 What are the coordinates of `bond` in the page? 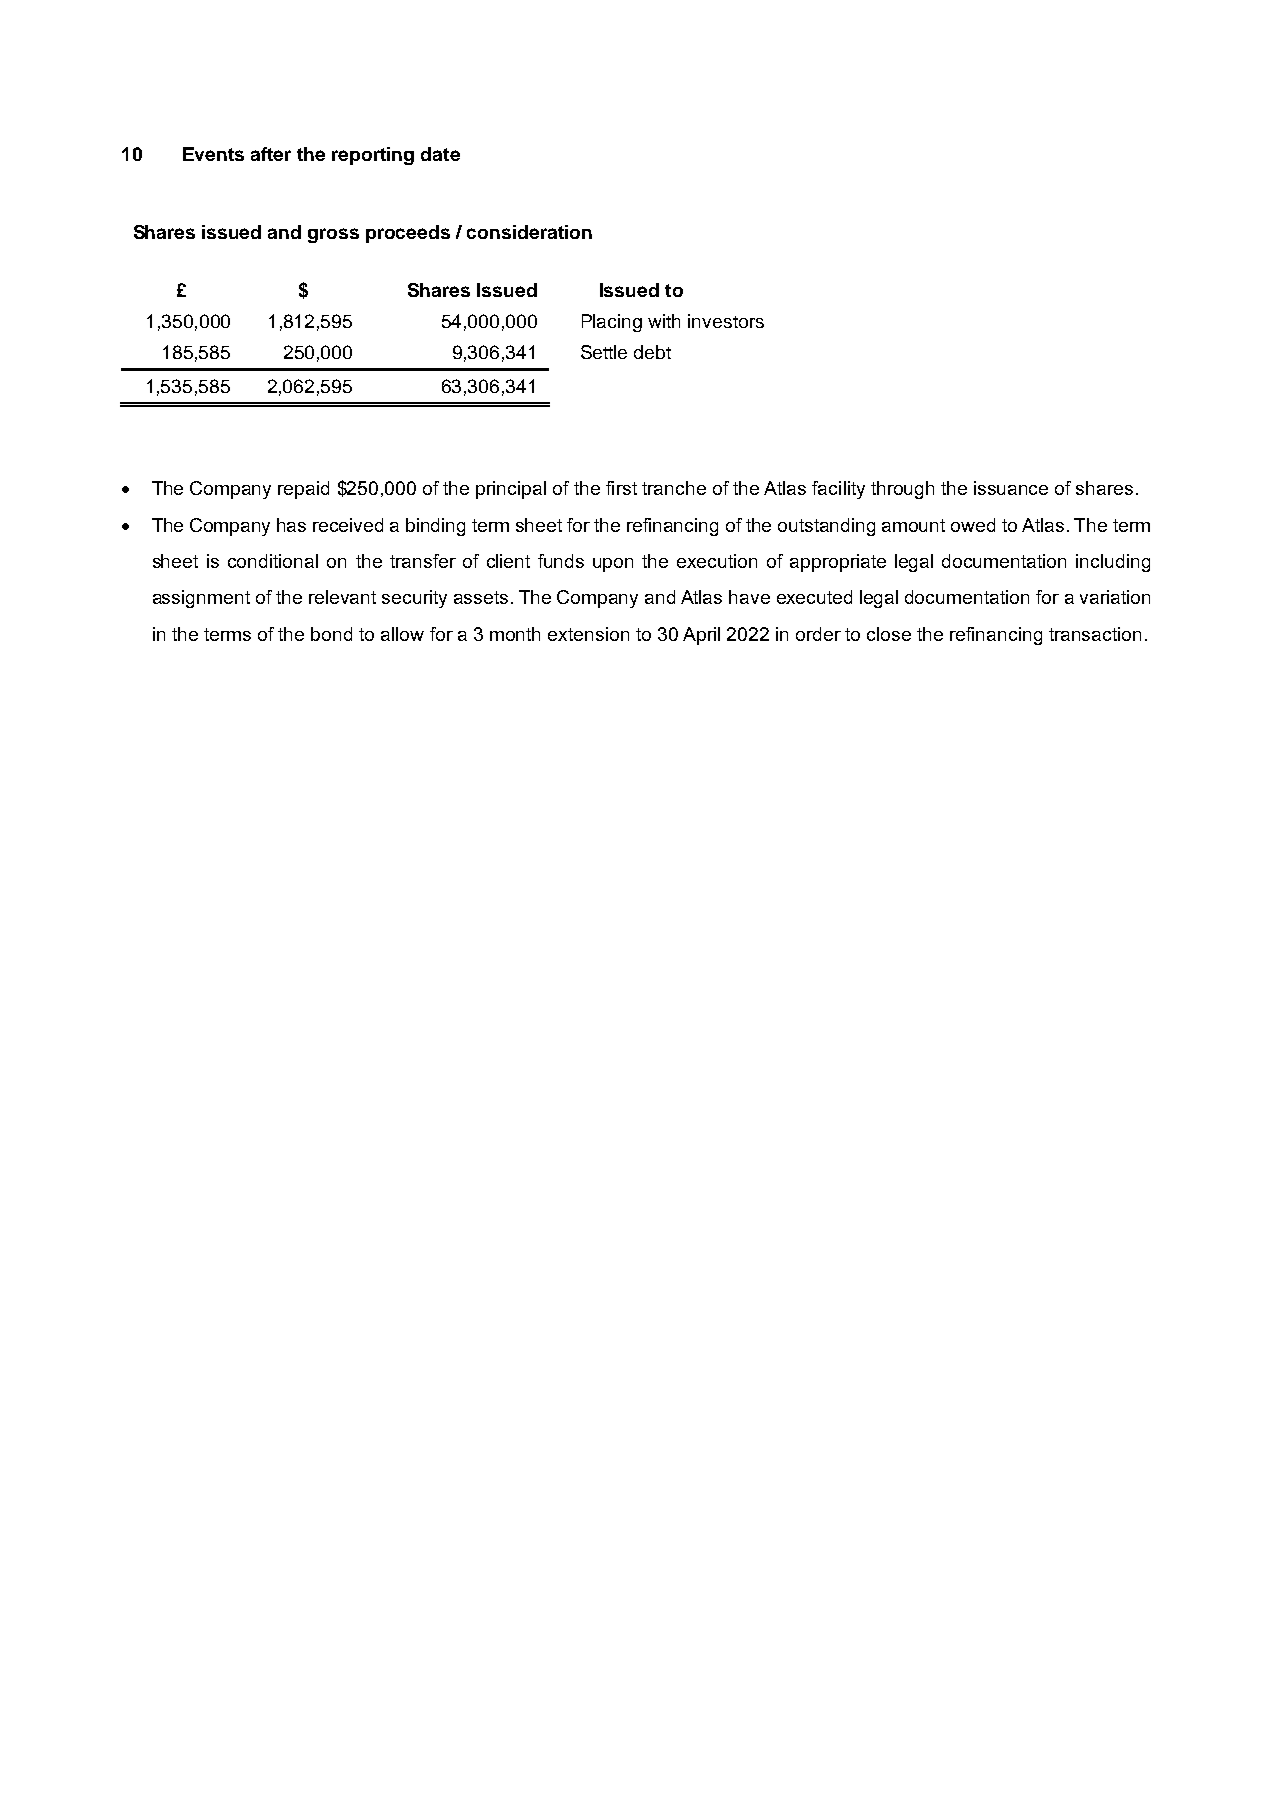 It's located at (331, 634).
